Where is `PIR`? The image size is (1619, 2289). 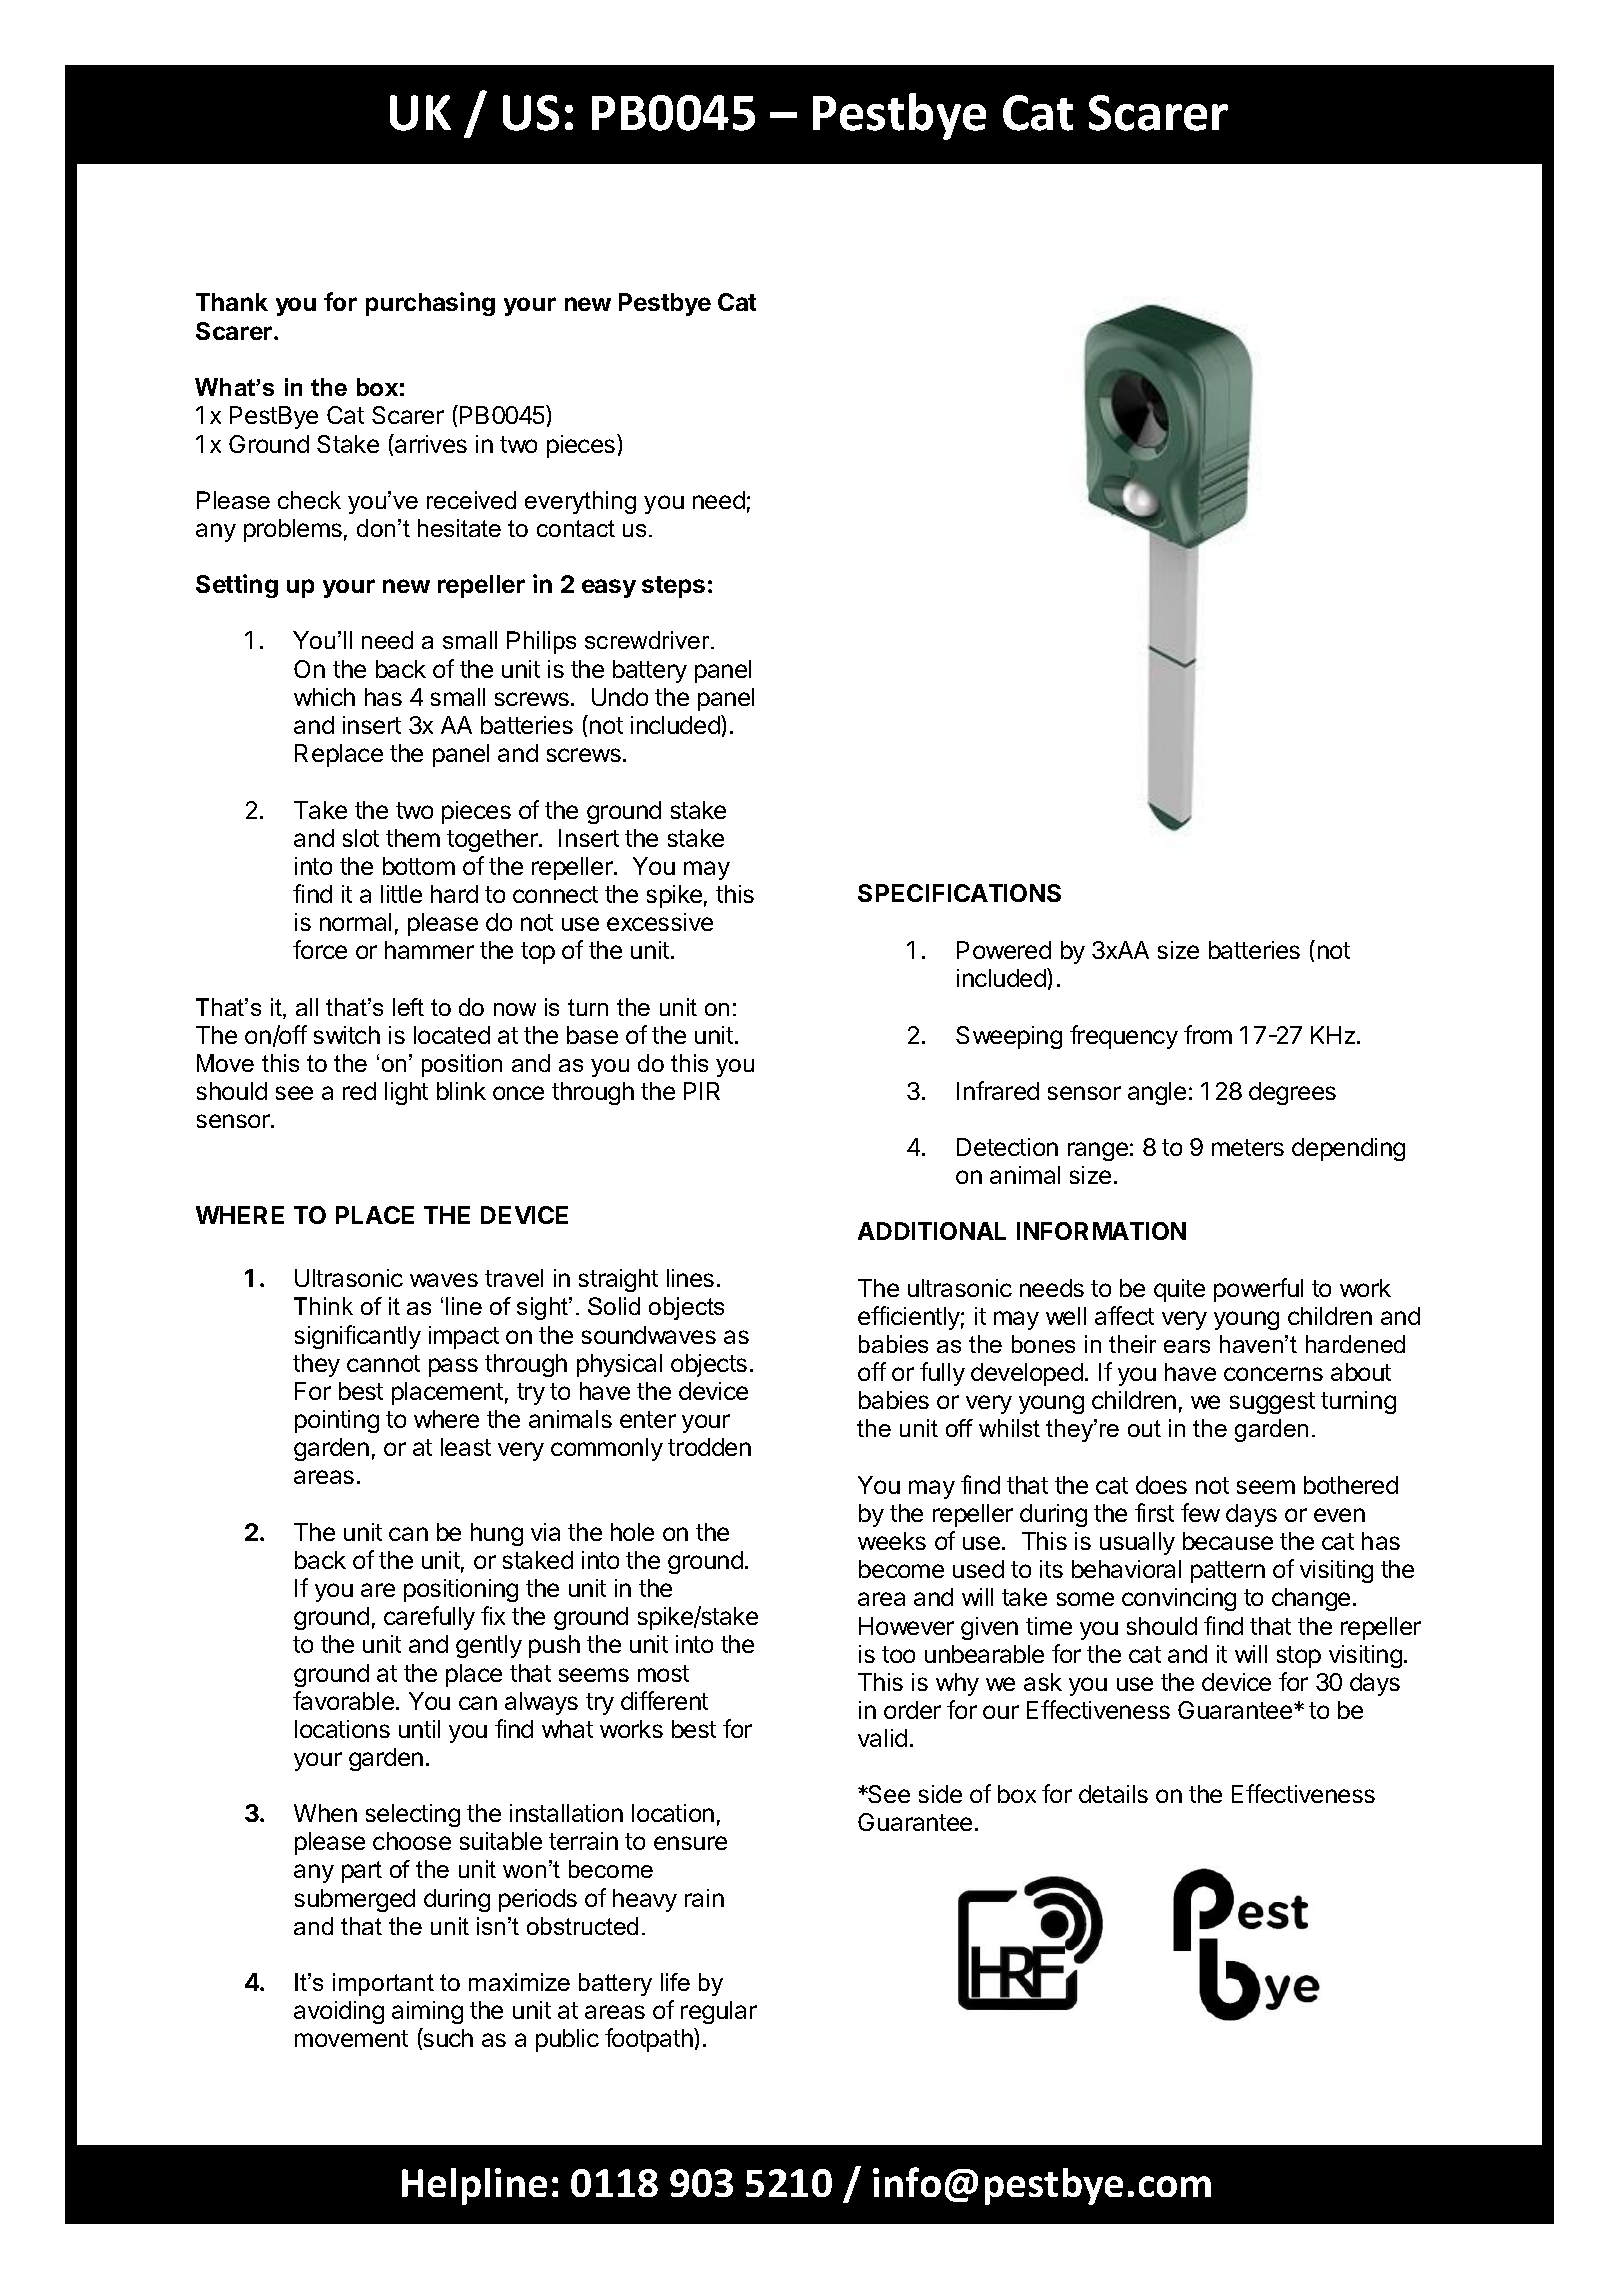
PIR is located at coordinates (702, 1091).
